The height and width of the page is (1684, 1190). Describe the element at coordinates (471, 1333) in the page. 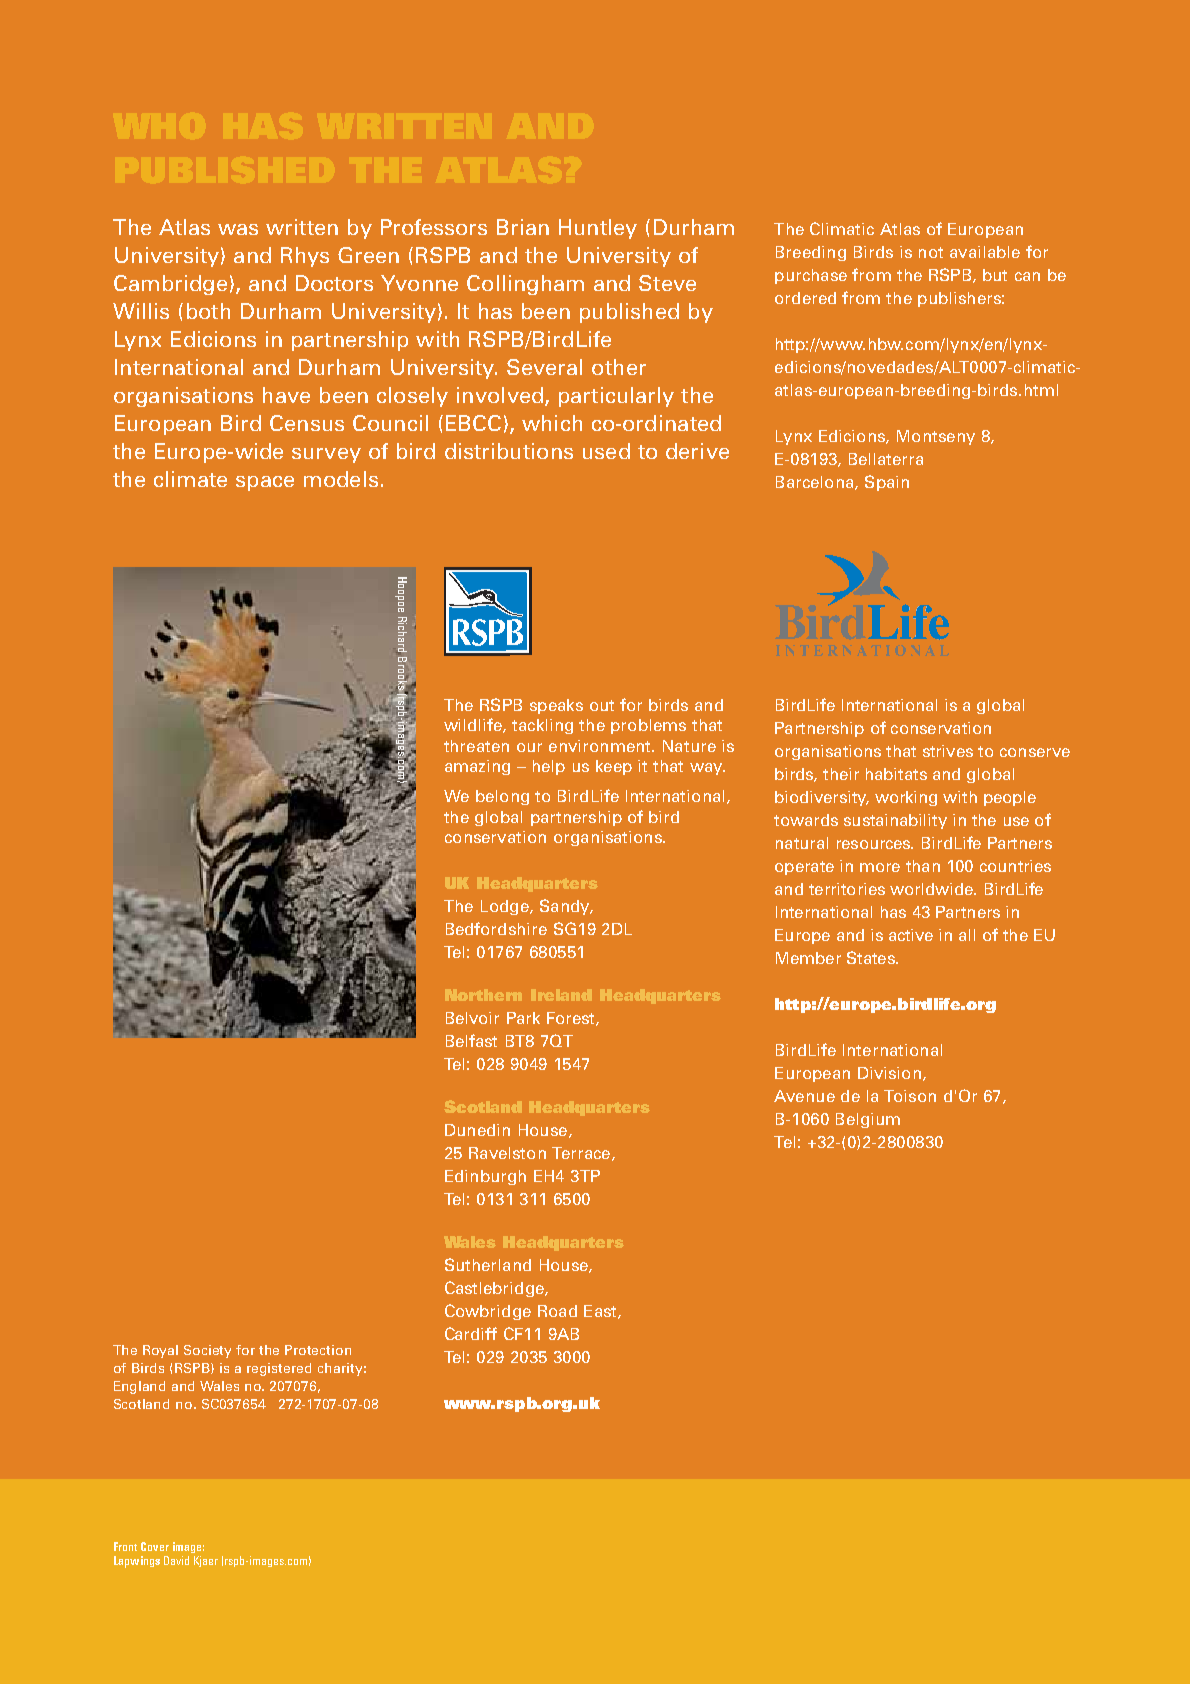

I see `Cardiff` at that location.
